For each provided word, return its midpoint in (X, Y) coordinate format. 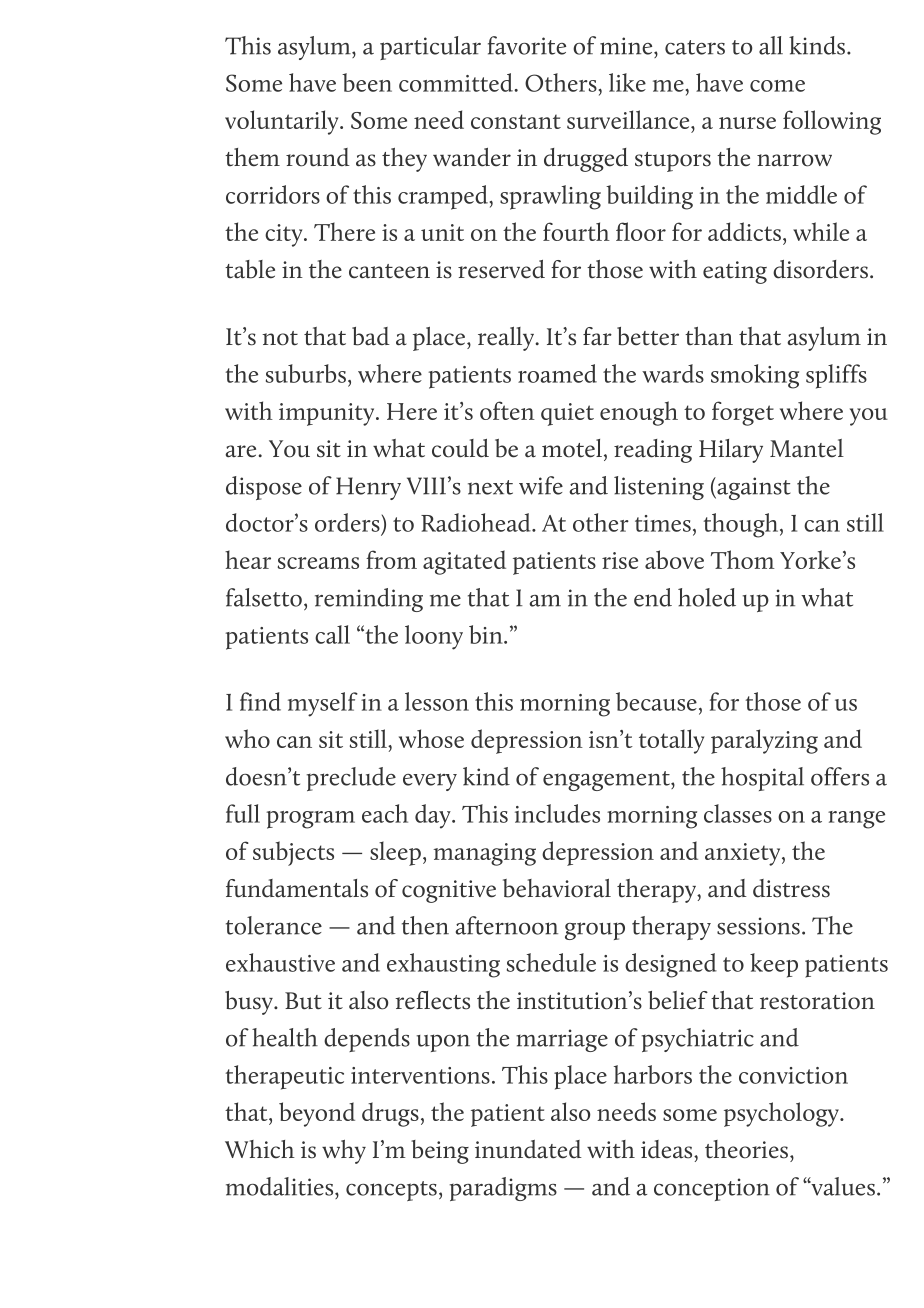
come (777, 86)
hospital (762, 779)
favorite (527, 45)
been (367, 82)
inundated (528, 1149)
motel (572, 448)
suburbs (306, 373)
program (310, 820)
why (344, 1152)
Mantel (807, 448)
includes (557, 813)
